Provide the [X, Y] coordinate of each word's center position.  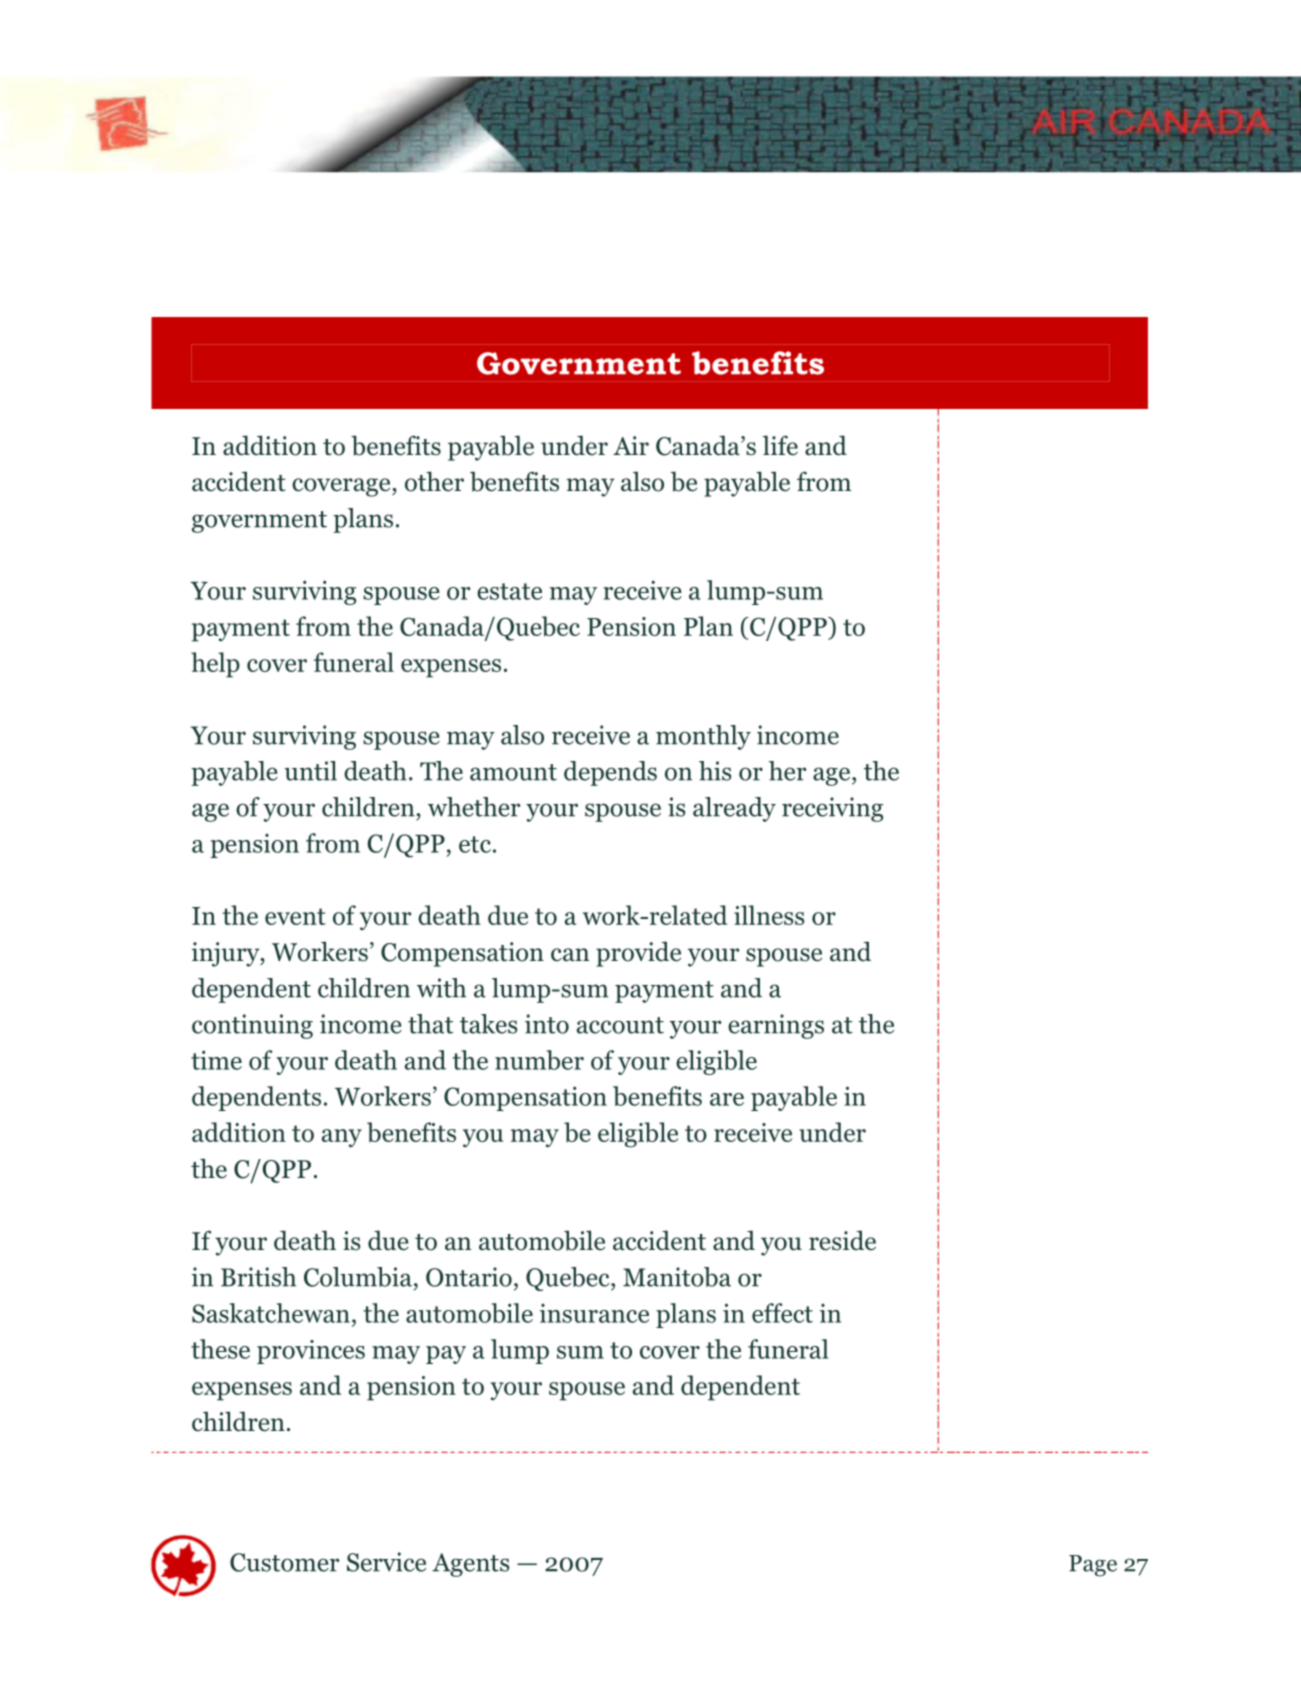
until [310, 771]
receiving [832, 809]
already [734, 809]
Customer [285, 1562]
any [342, 1138]
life [780, 445]
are [727, 1099]
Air [631, 445]
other [434, 481]
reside [842, 1240]
